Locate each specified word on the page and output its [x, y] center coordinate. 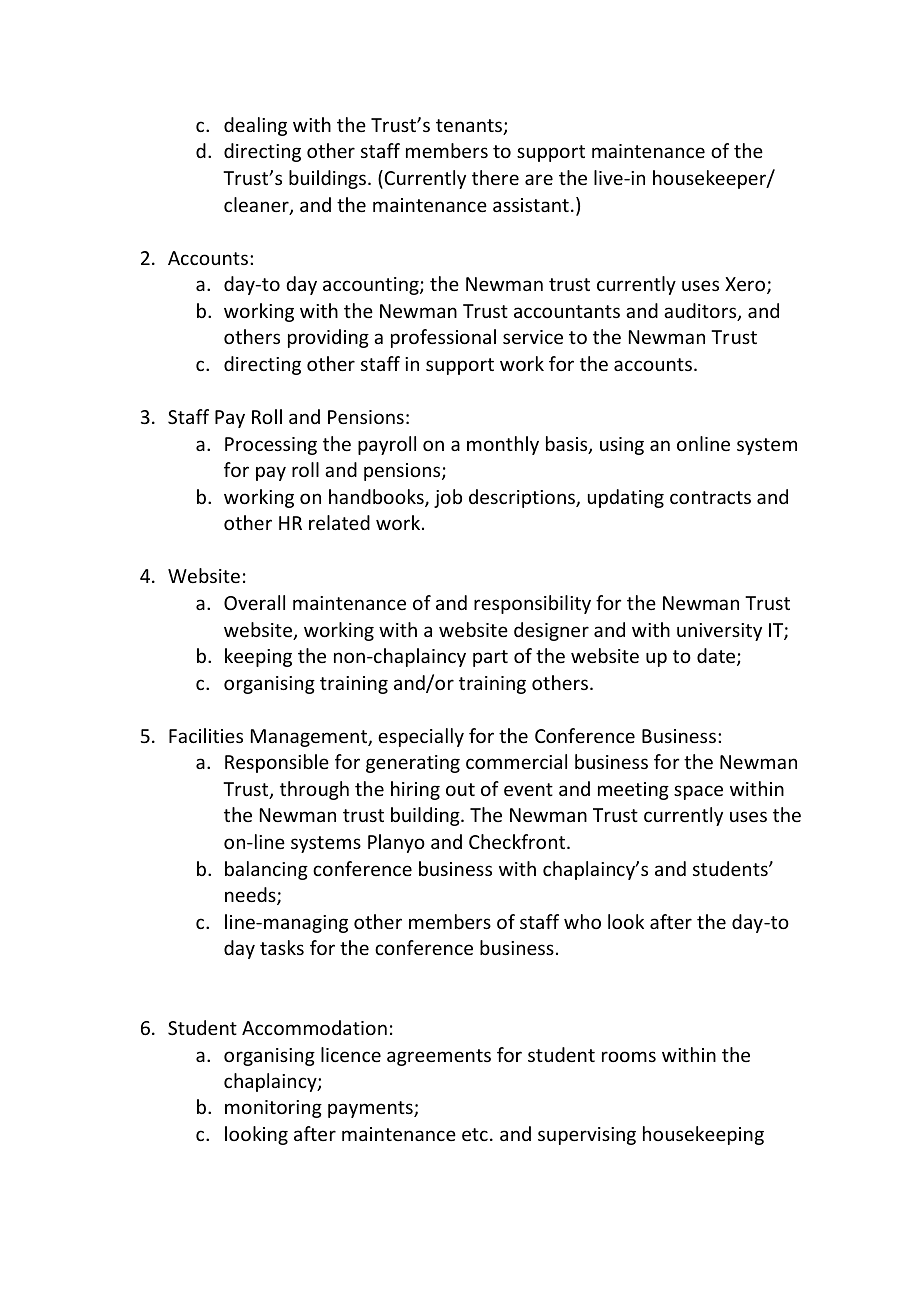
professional [443, 338]
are [539, 179]
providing [328, 338]
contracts [710, 497]
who [582, 921]
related [339, 522]
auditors [701, 312]
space [698, 792]
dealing [255, 126]
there [495, 177]
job [448, 498]
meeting [633, 791]
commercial [516, 761]
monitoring [273, 1109]
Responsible [277, 763]
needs [251, 896]
